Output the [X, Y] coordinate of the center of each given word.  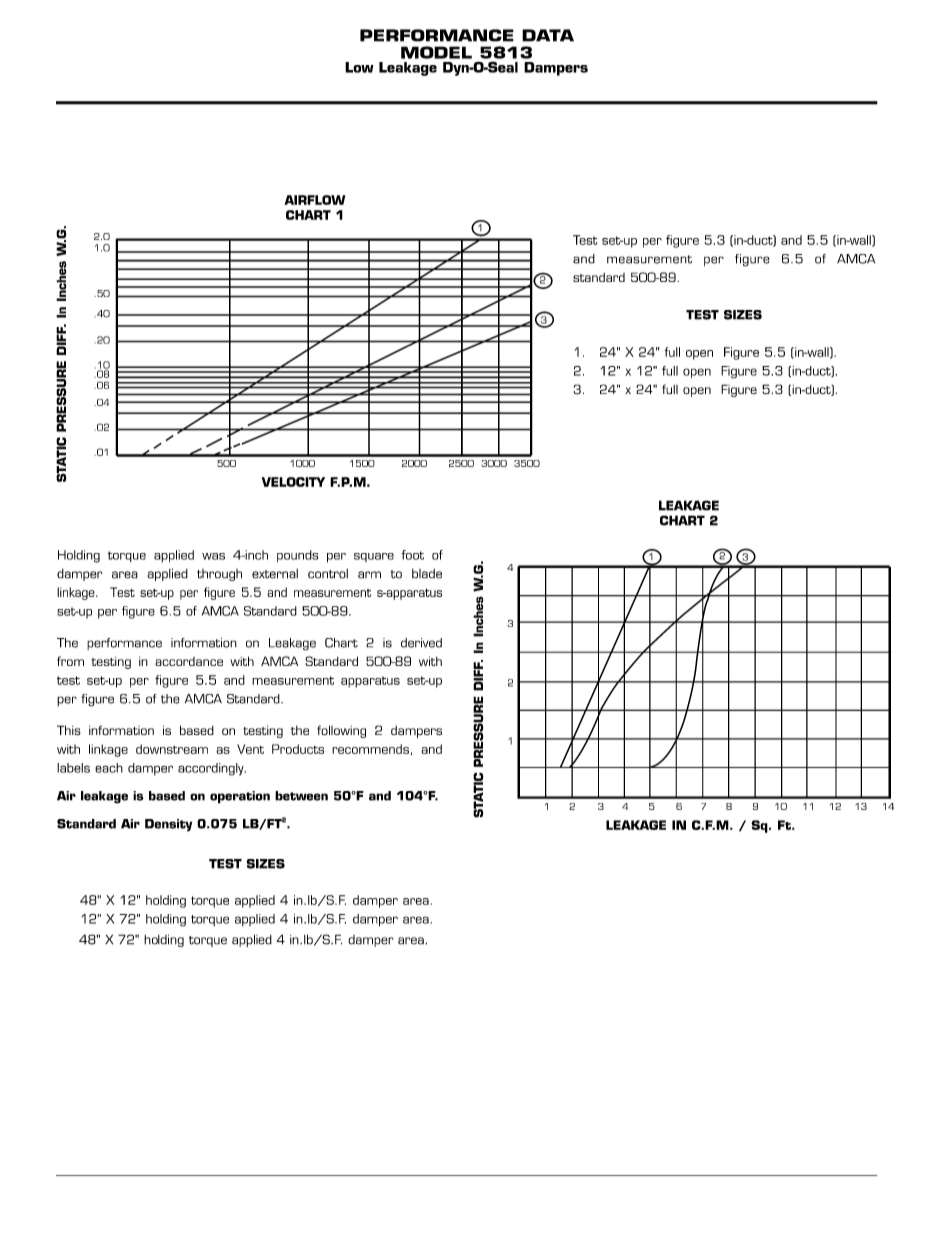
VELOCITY [293, 482]
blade [427, 574]
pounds [298, 556]
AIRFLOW [314, 200]
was [213, 556]
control [328, 574]
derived [421, 643]
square [374, 557]
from [70, 661]
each [109, 768]
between [301, 796]
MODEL [436, 52]
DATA [548, 35]
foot [413, 555]
